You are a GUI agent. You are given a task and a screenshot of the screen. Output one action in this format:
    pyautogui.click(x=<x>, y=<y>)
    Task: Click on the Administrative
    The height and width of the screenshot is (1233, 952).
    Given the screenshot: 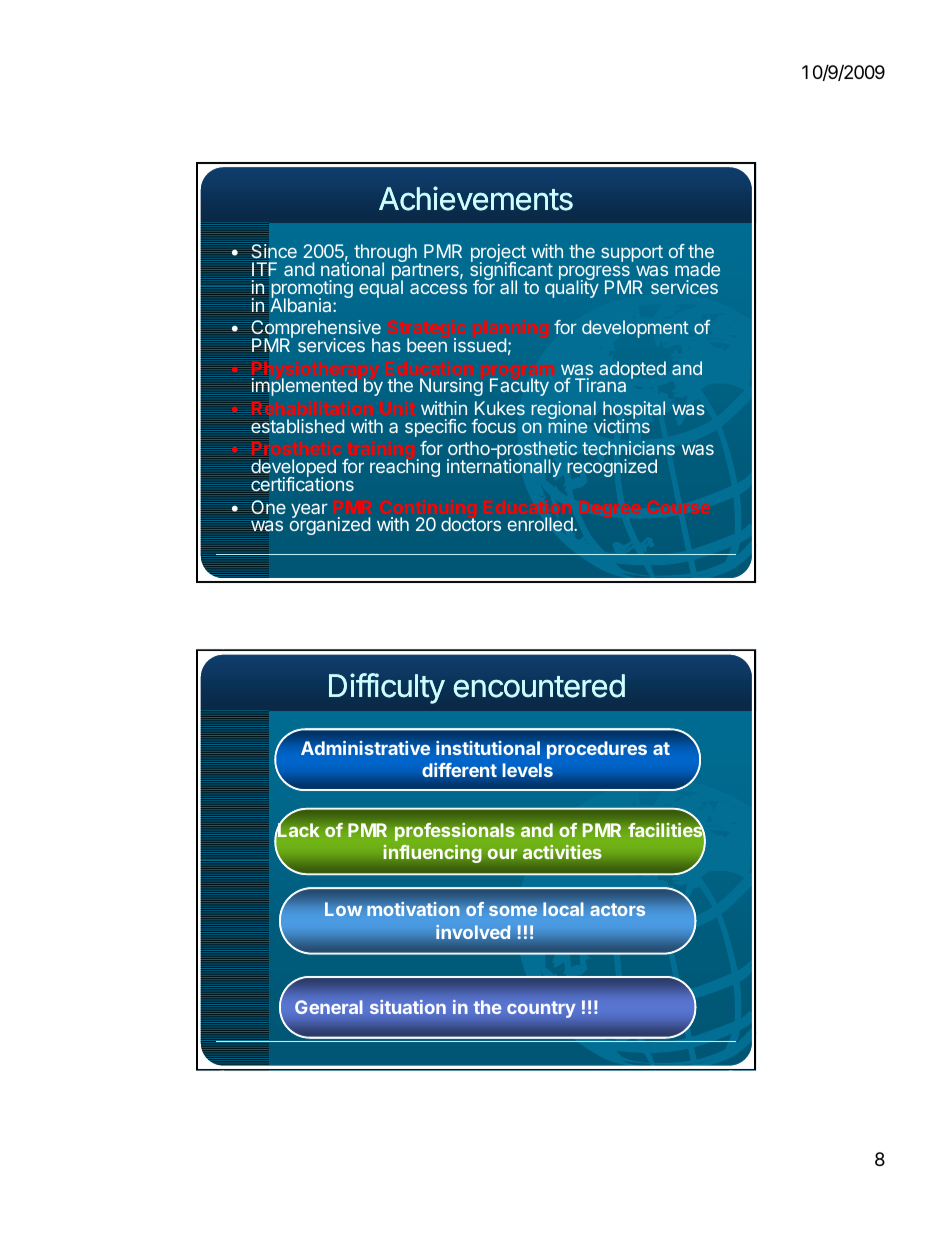 What is the action you would take?
    pyautogui.click(x=365, y=748)
